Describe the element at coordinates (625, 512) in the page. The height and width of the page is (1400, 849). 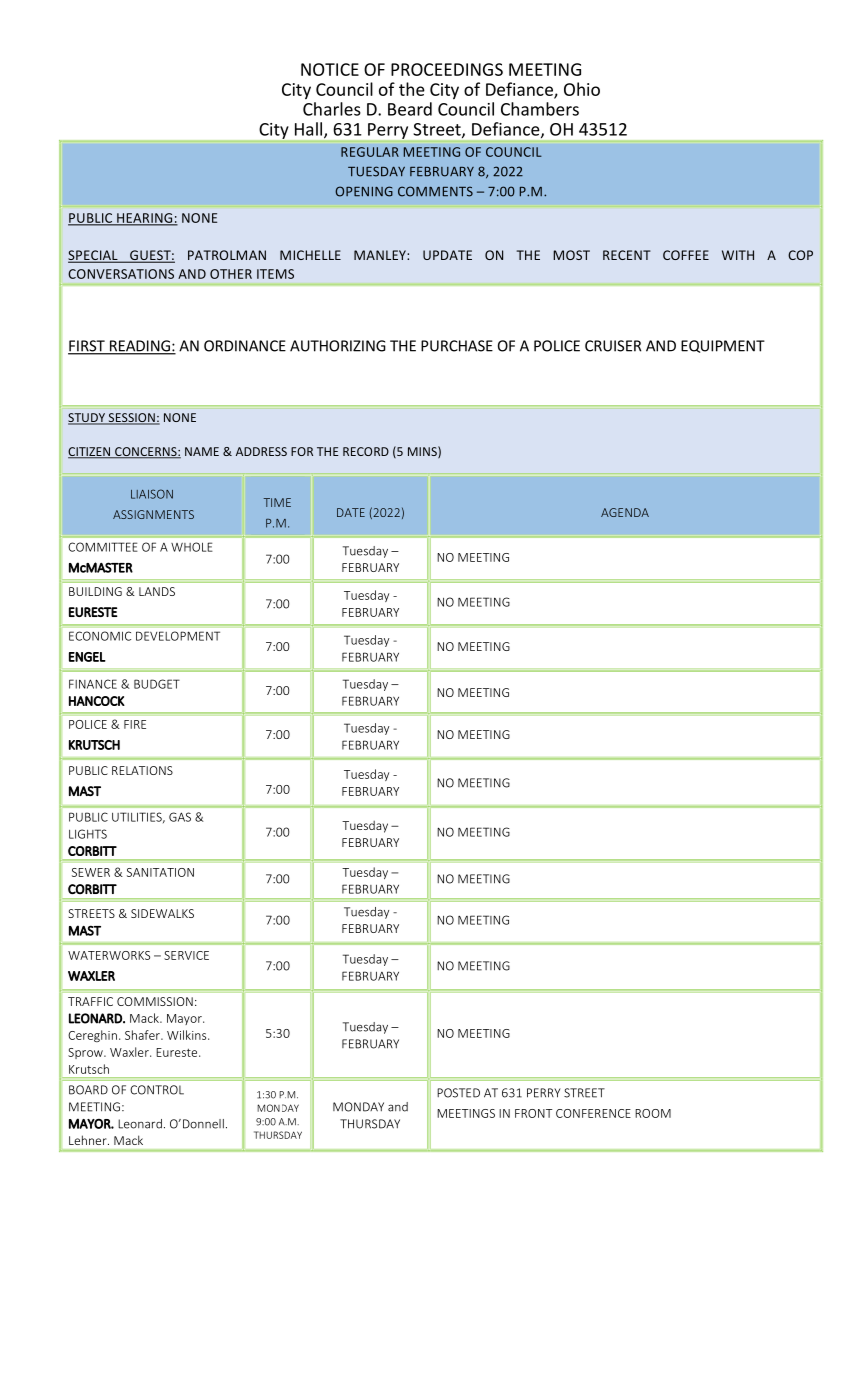
I see `AGENDA` at that location.
